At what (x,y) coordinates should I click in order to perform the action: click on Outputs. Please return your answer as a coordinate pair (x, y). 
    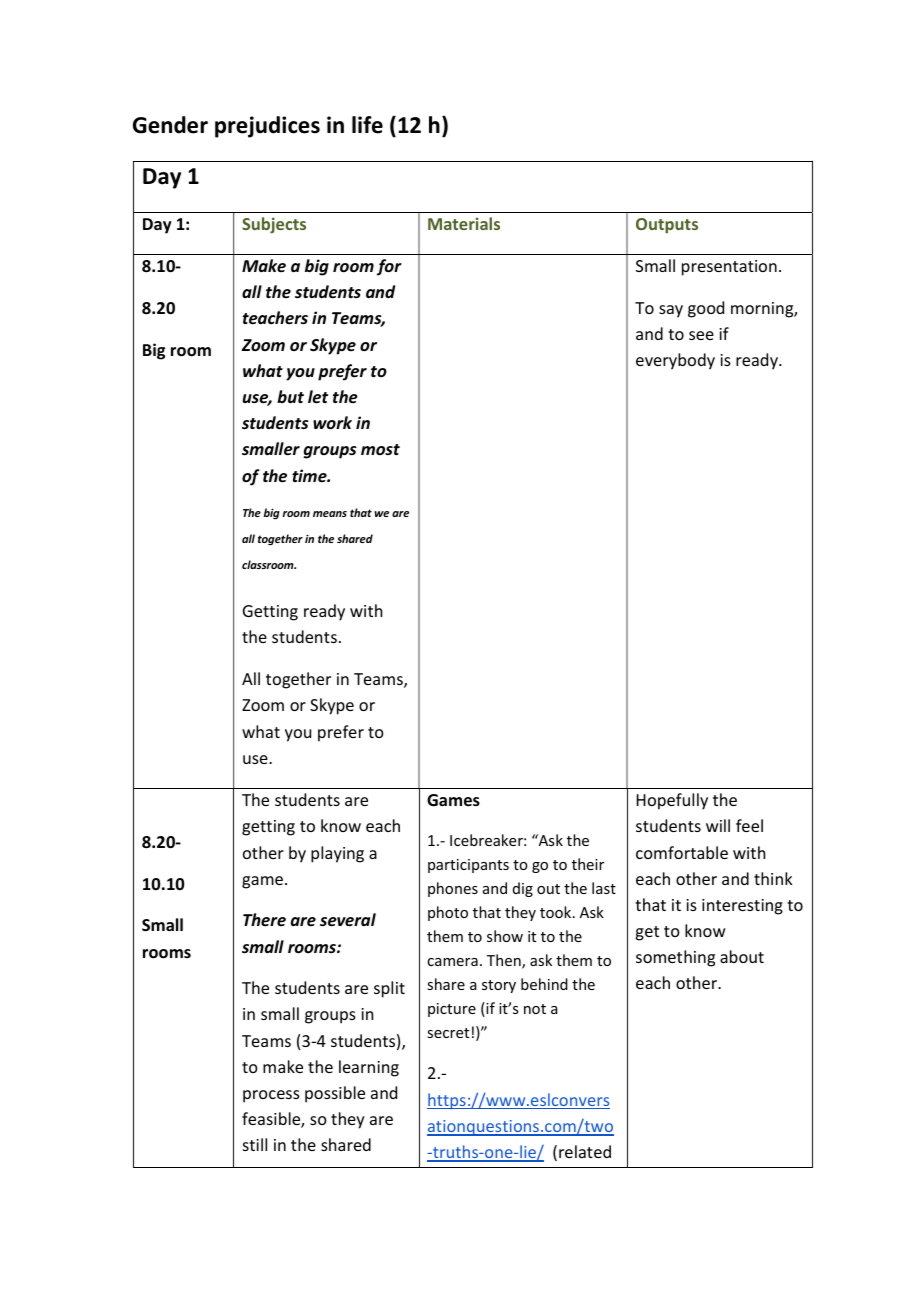
    Looking at the image, I should click on (667, 226).
